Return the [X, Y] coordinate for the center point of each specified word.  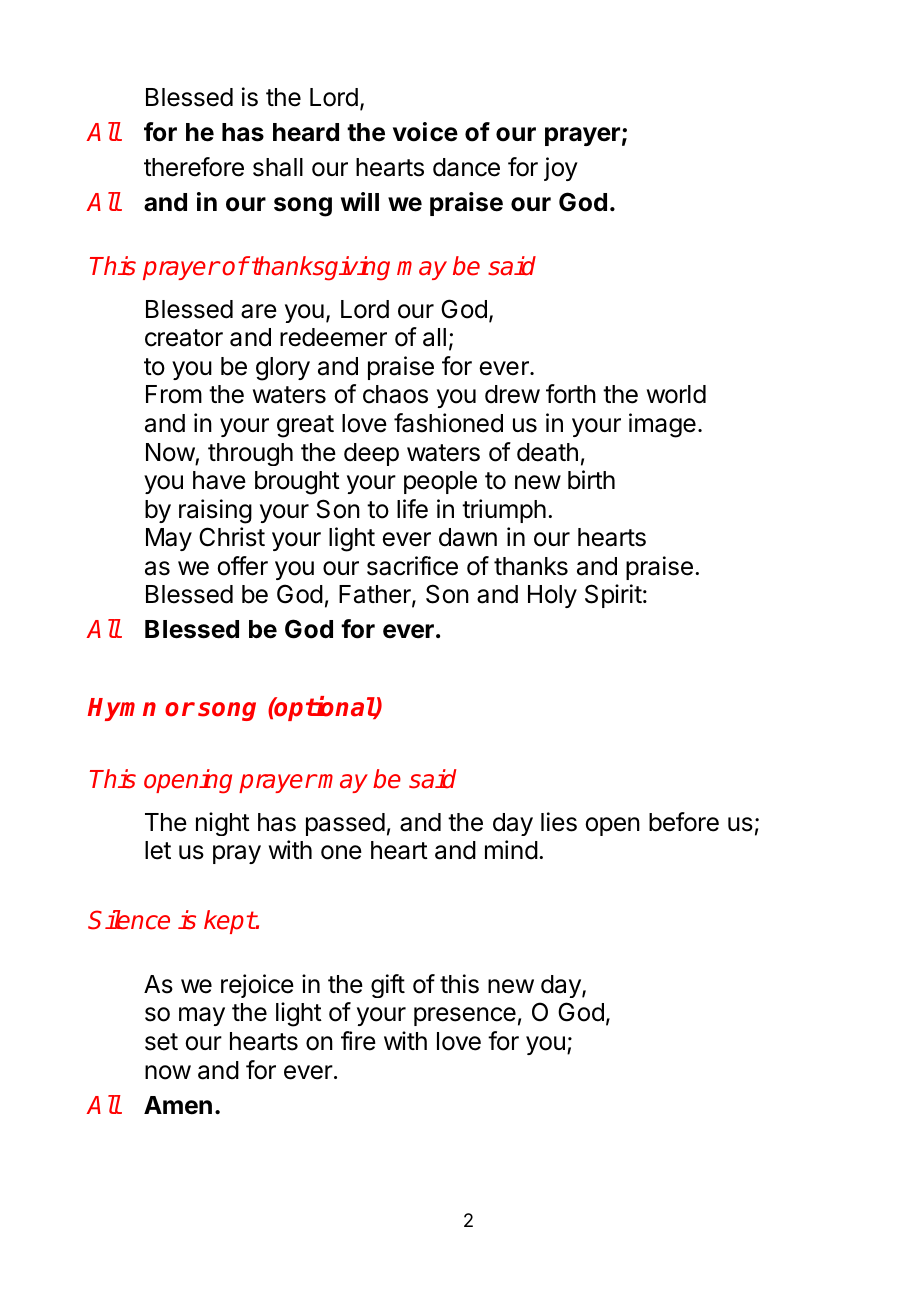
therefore [194, 167]
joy [561, 169]
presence [465, 1016]
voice [425, 132]
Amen [178, 1105]
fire [358, 1041]
